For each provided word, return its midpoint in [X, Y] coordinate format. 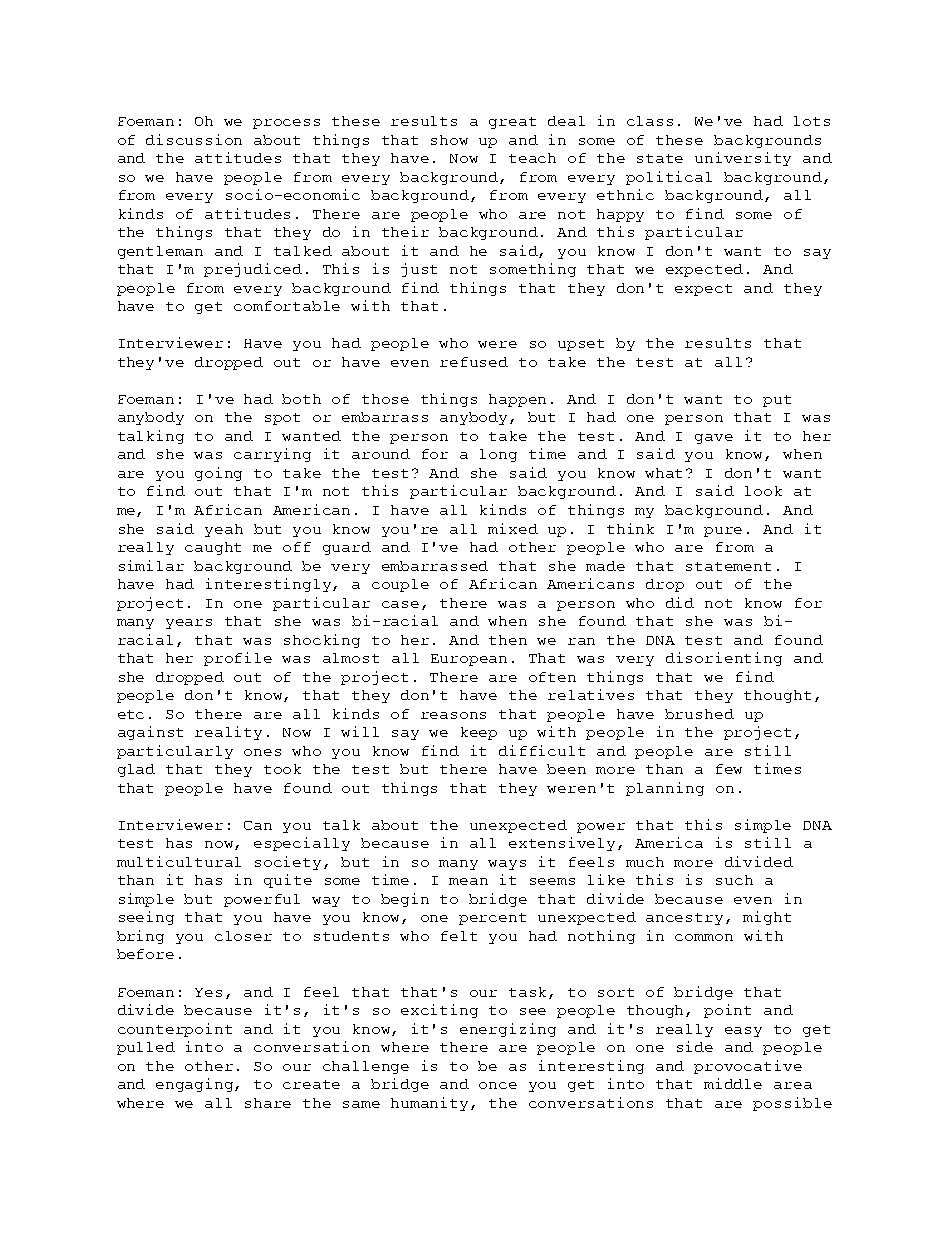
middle [733, 1083]
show [449, 140]
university [743, 159]
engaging [196, 1085]
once [498, 1085]
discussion [194, 139]
